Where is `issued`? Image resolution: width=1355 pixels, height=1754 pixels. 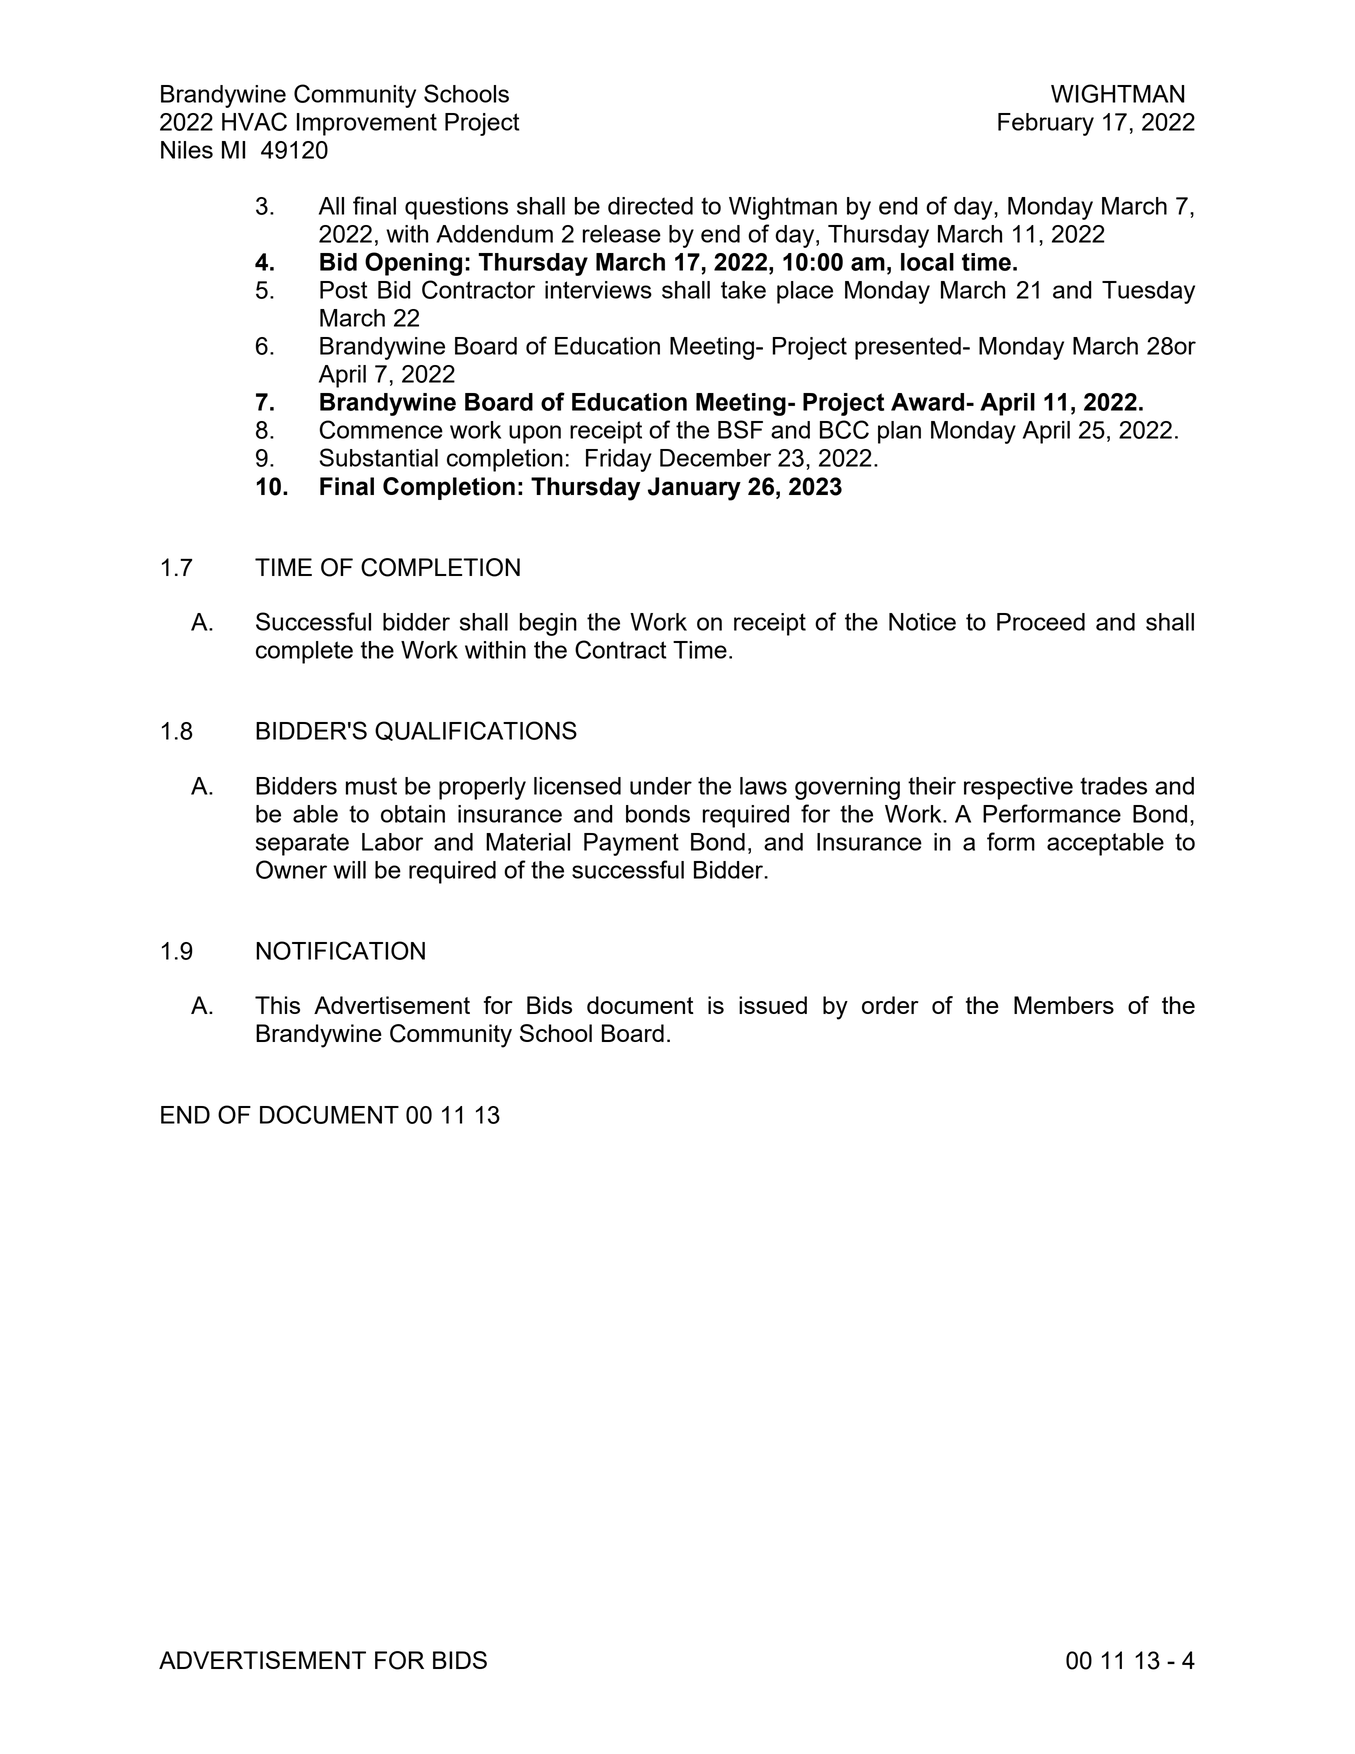
issued is located at coordinates (773, 1005).
